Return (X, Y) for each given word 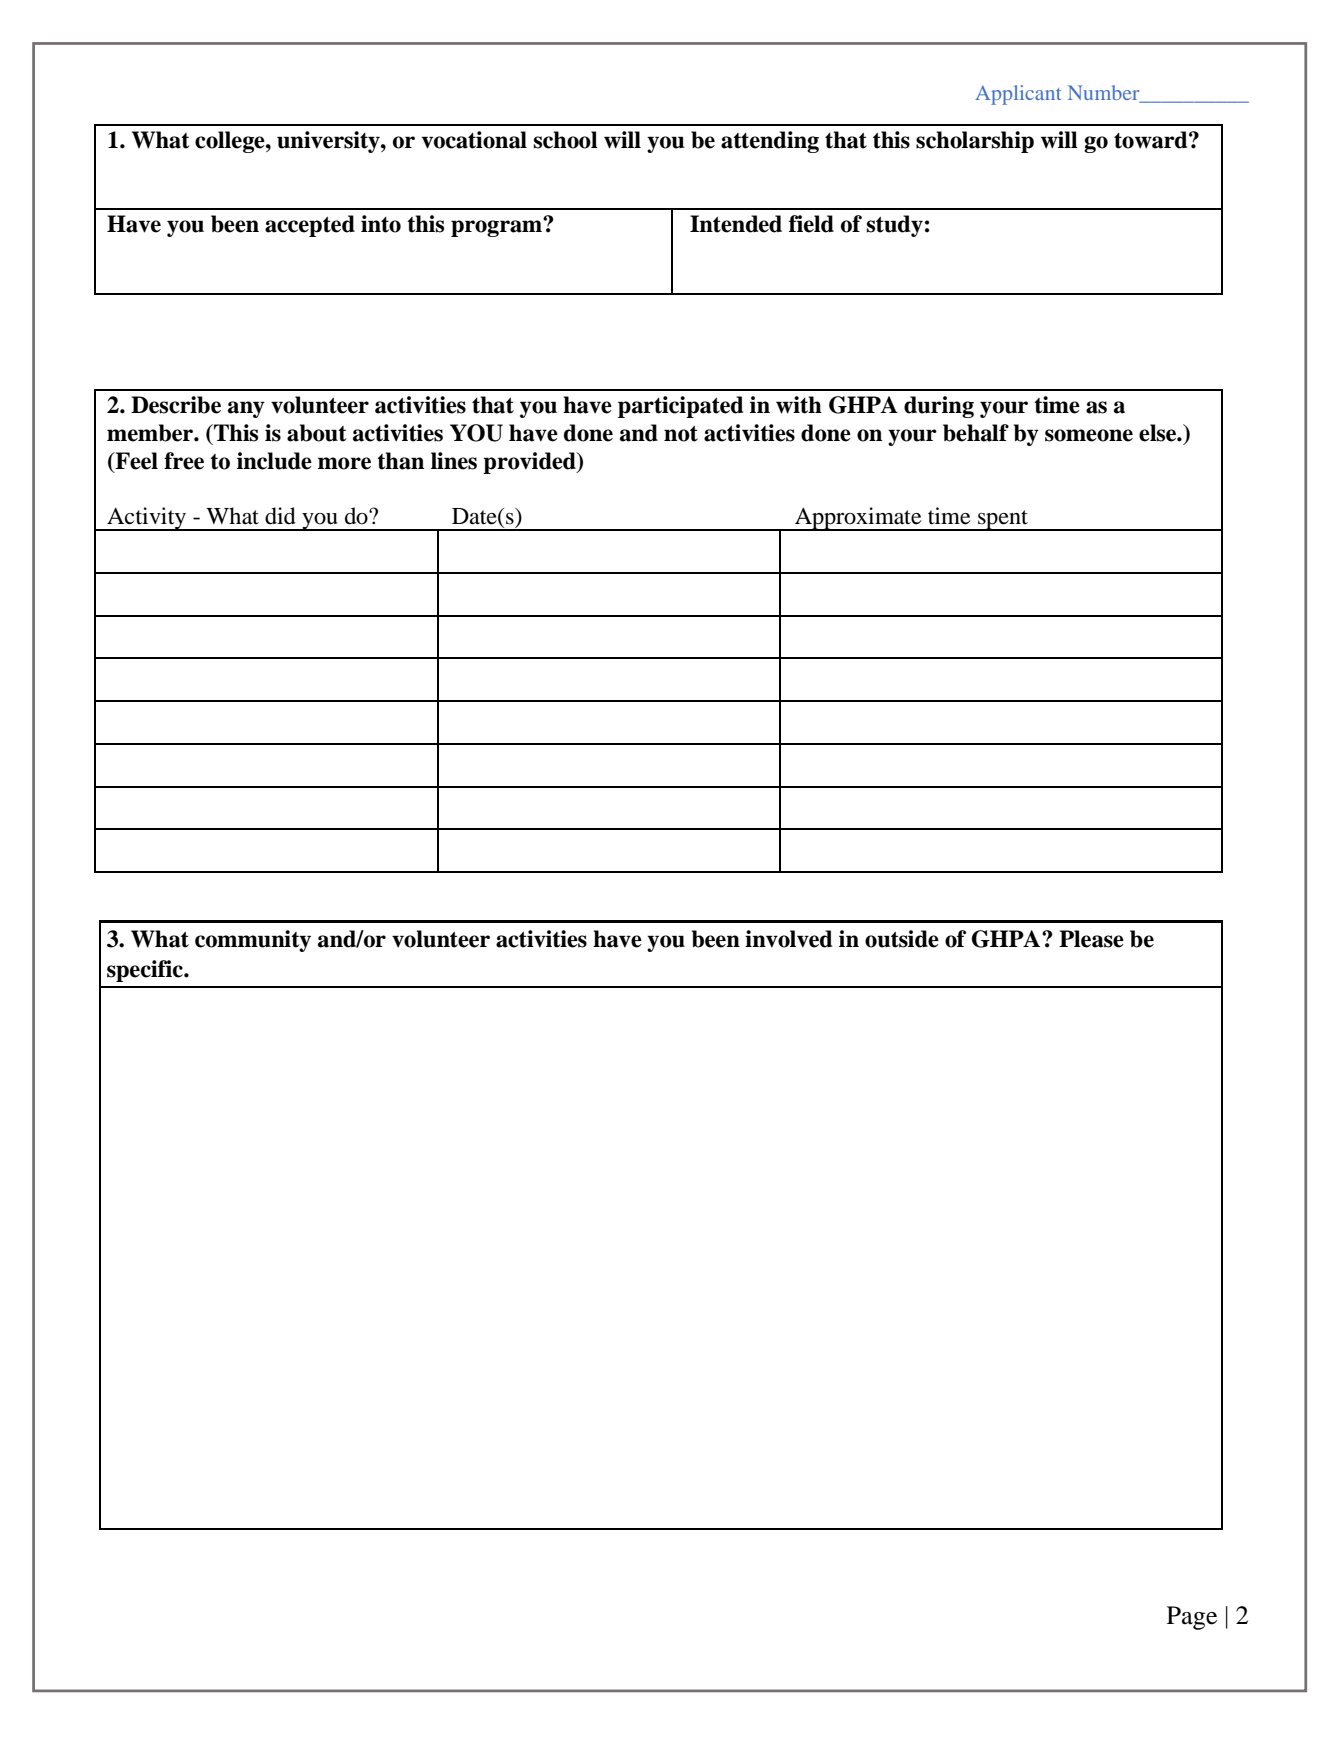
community (253, 941)
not (681, 434)
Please (1091, 939)
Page (1192, 1618)
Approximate (858, 519)
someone (1089, 435)
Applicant (1018, 95)
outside (902, 939)
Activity (146, 519)
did (280, 516)
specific (146, 971)
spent (1003, 520)
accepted (310, 226)
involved (788, 939)
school (566, 140)
